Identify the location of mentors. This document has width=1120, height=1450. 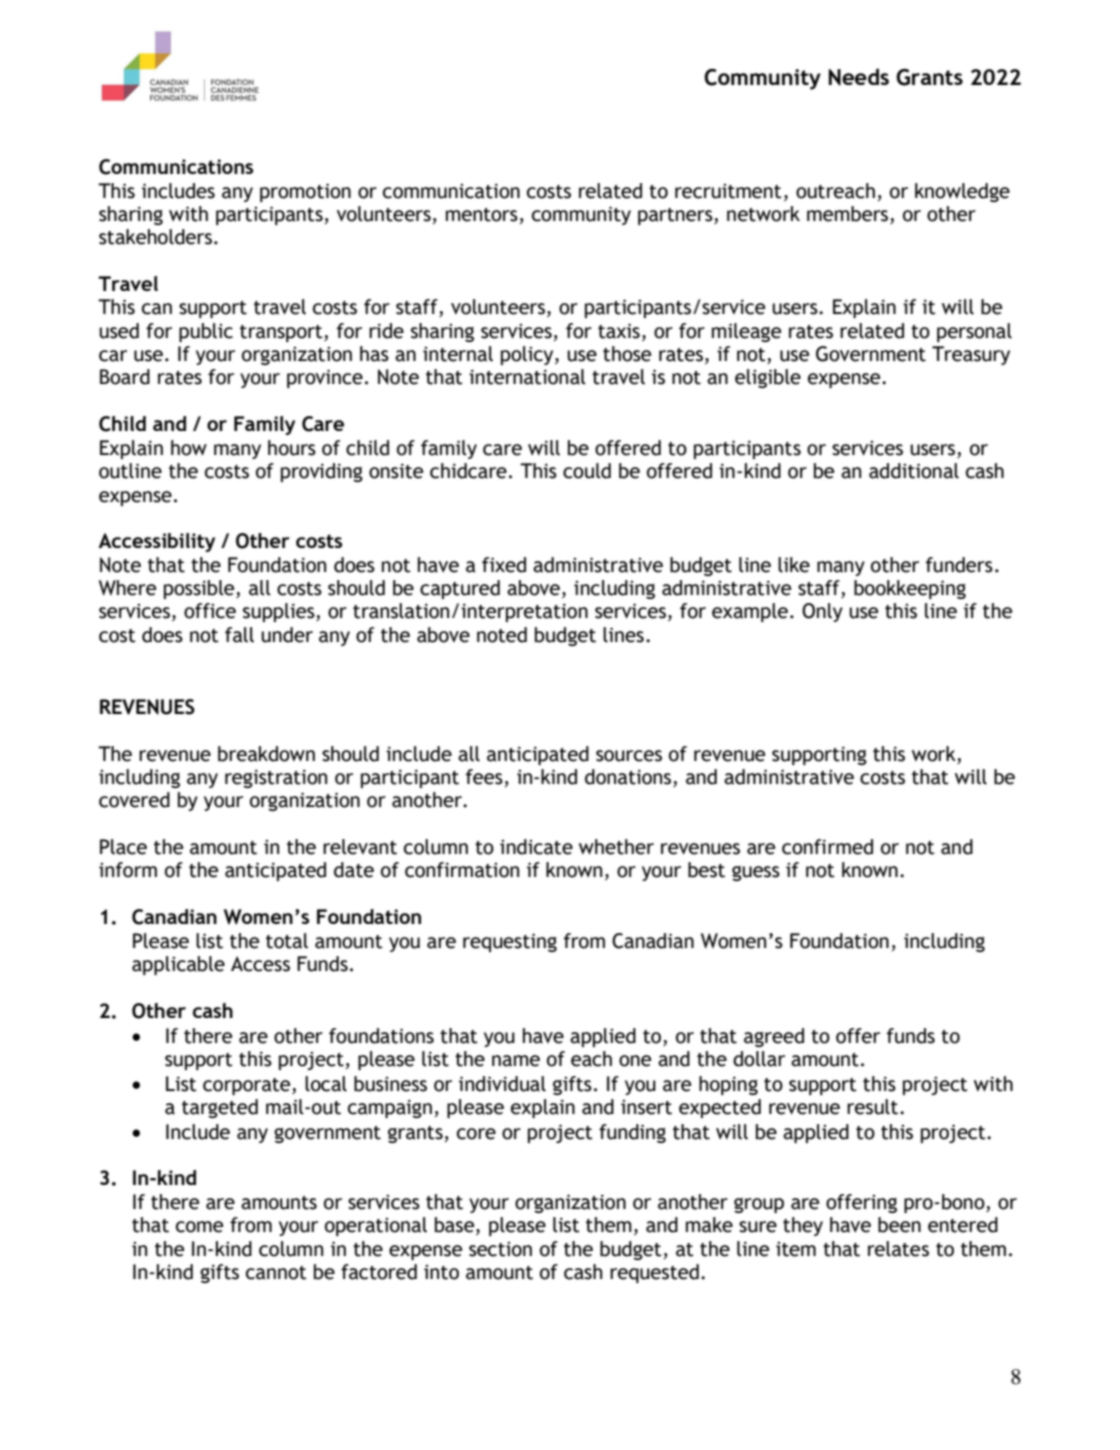
(482, 215).
